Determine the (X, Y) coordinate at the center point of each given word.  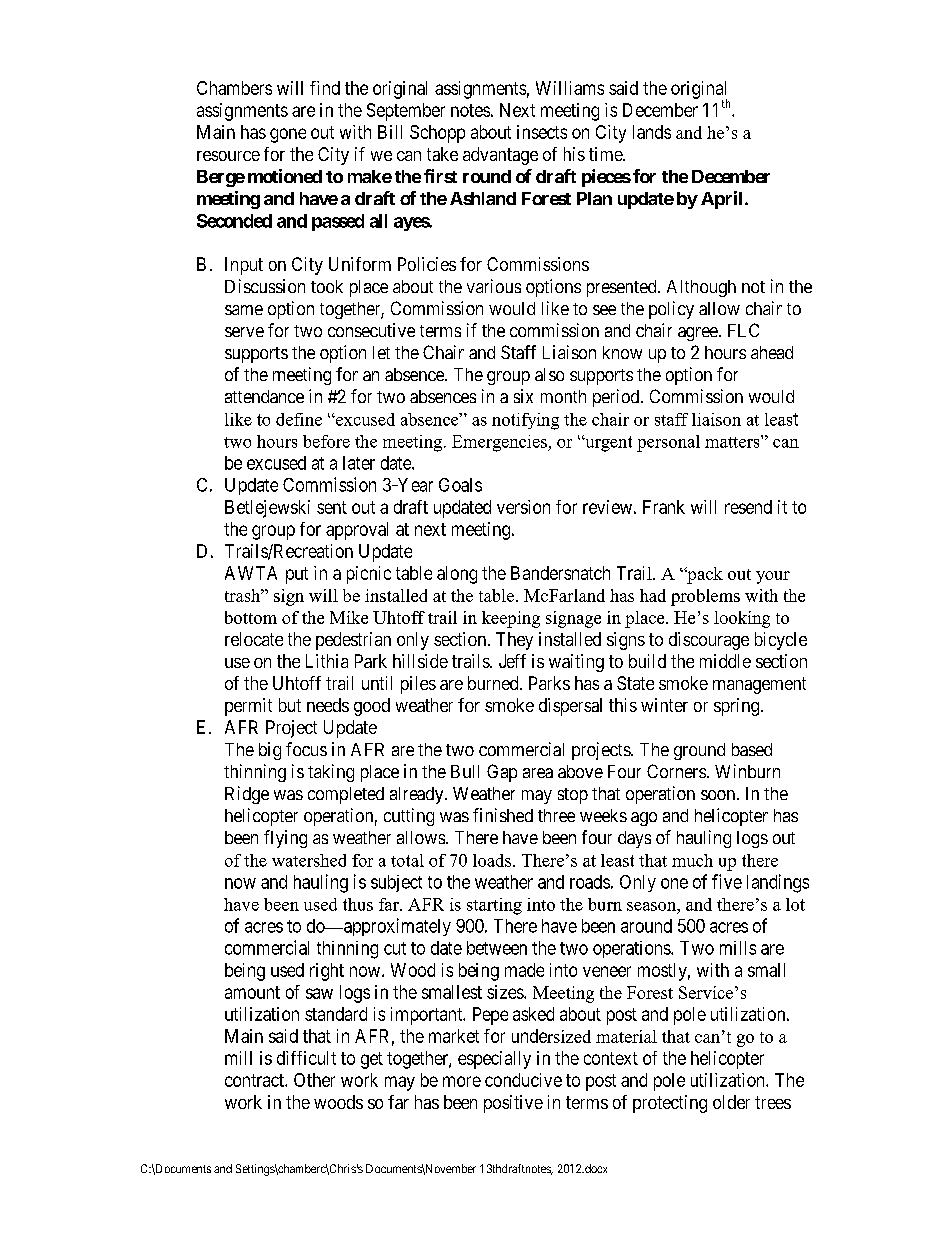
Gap (502, 773)
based (752, 749)
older (731, 1102)
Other (314, 1080)
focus (306, 749)
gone (288, 135)
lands (652, 132)
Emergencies (500, 443)
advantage (500, 156)
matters (733, 441)
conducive (523, 1080)
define (299, 419)
